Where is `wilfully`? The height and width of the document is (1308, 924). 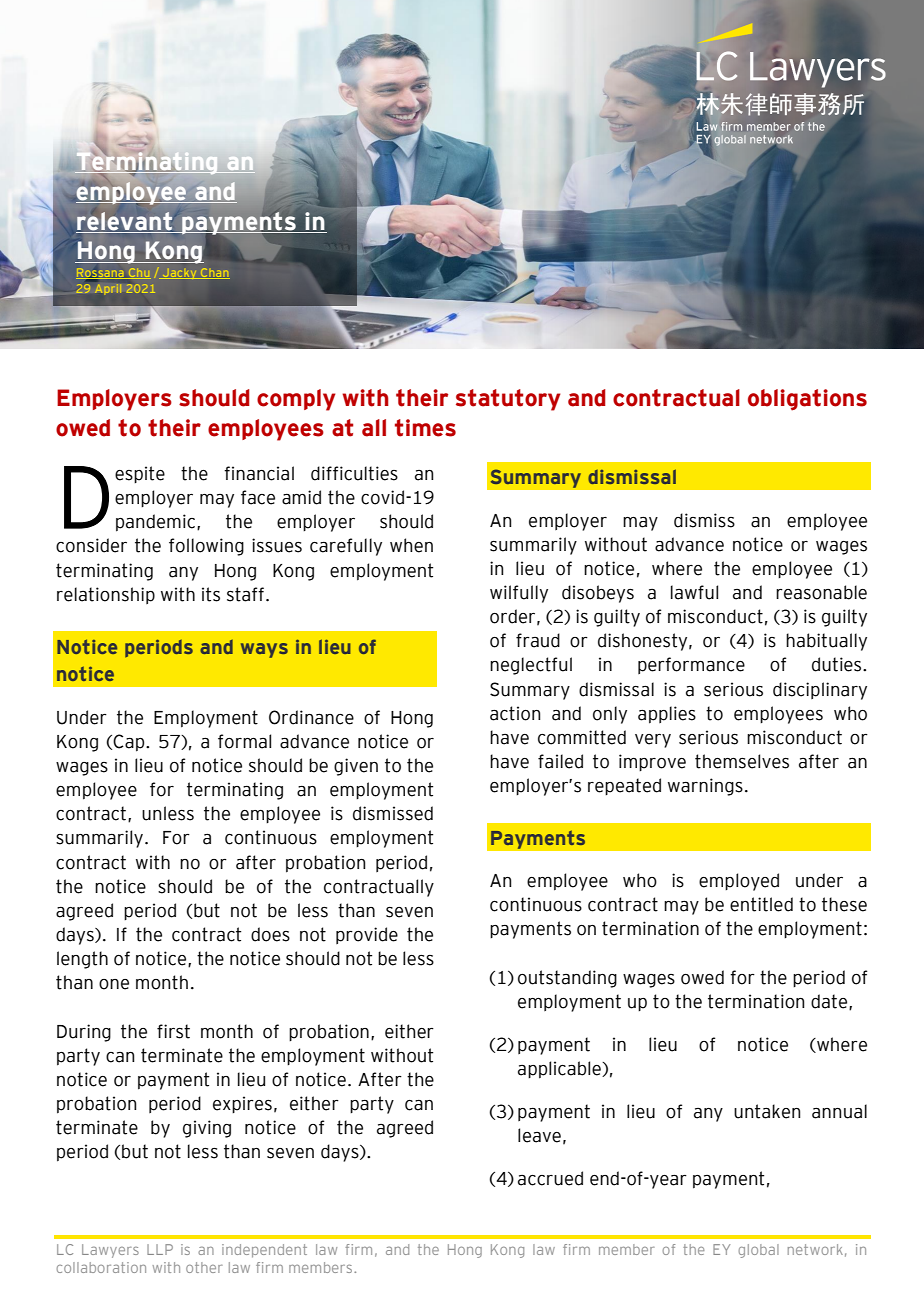
wilfully is located at coordinates (519, 594).
